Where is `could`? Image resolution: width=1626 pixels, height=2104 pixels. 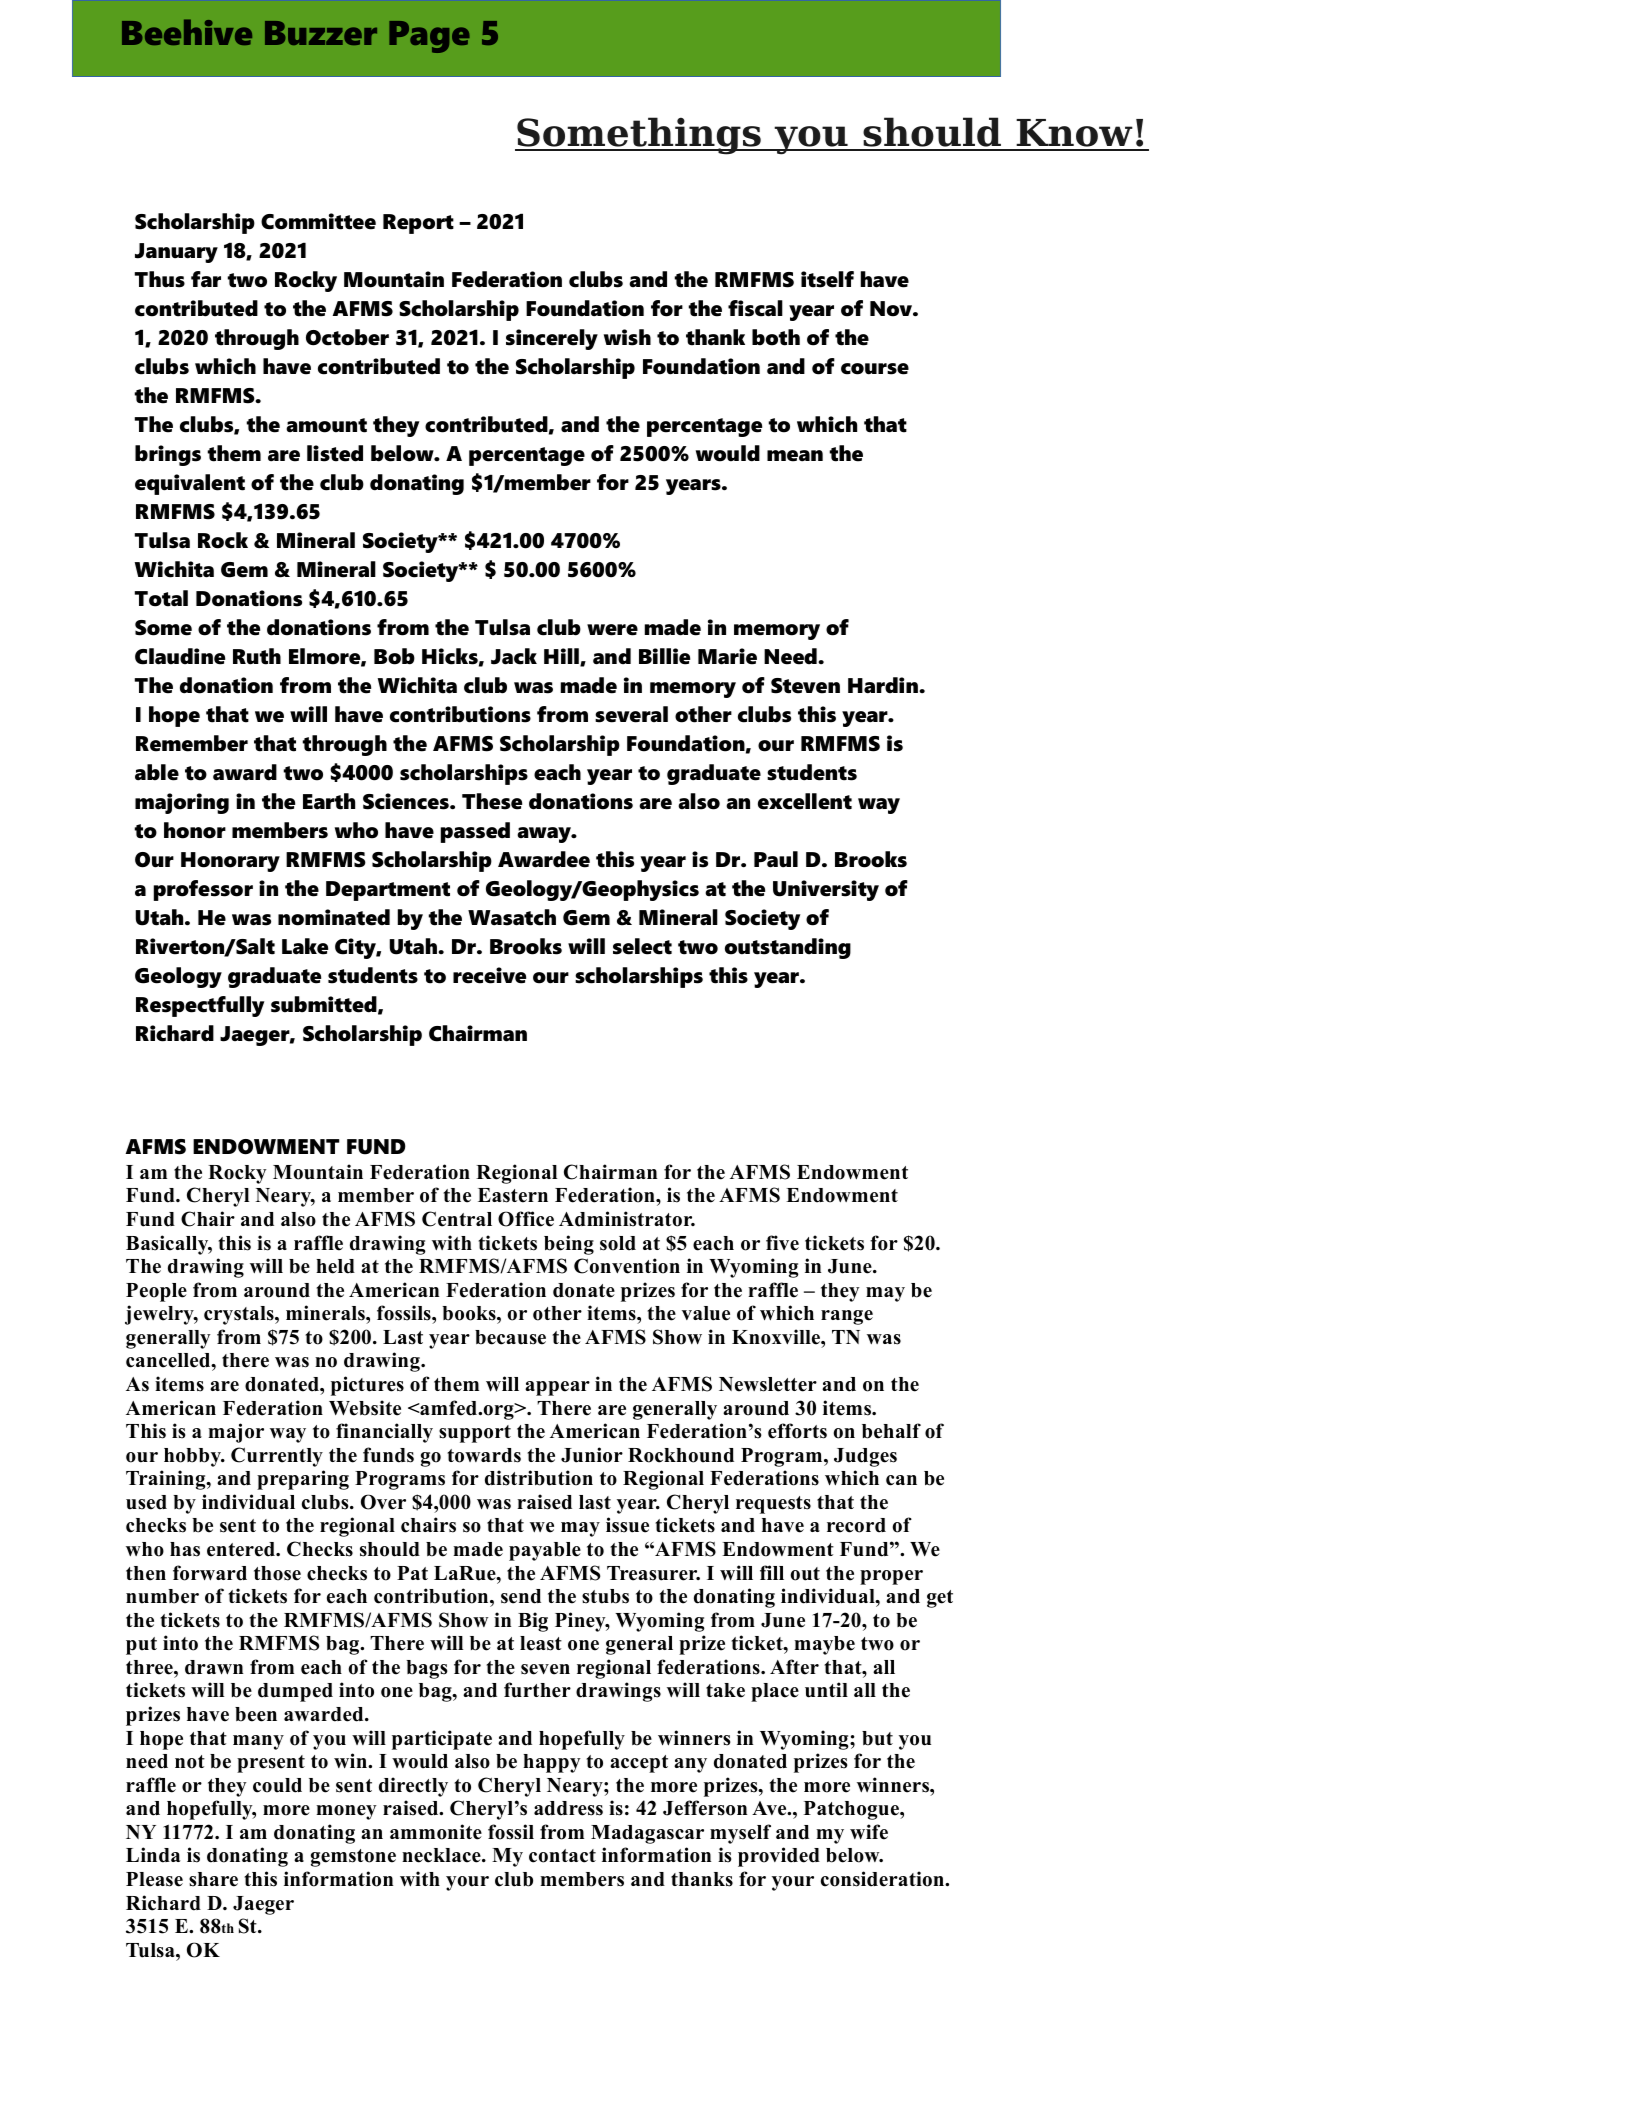 could is located at coordinates (277, 1785).
